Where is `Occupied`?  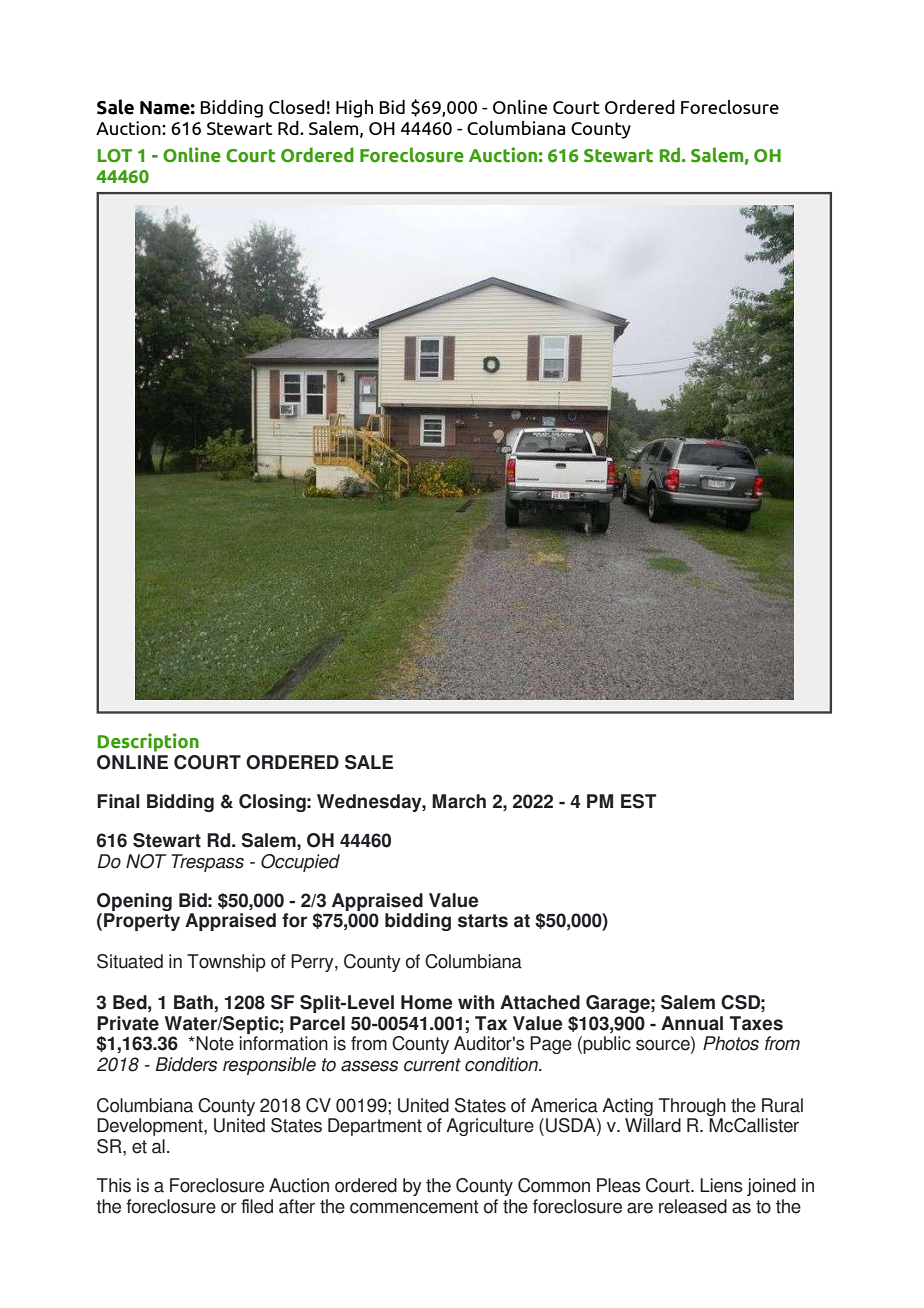 Occupied is located at coordinates (300, 863).
